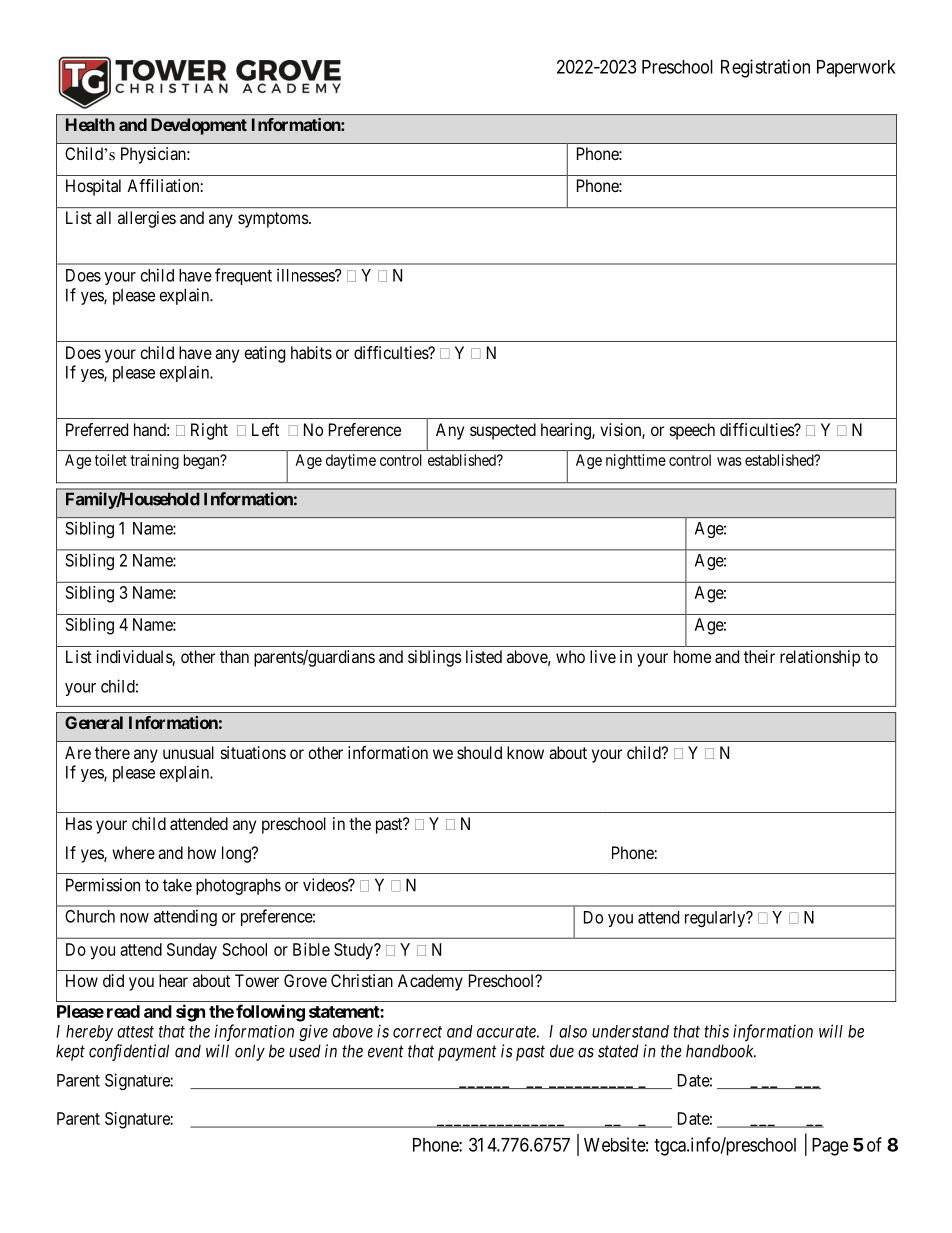 This screenshot has width=952, height=1233. Describe the element at coordinates (503, 431) in the screenshot. I see `suspected` at that location.
